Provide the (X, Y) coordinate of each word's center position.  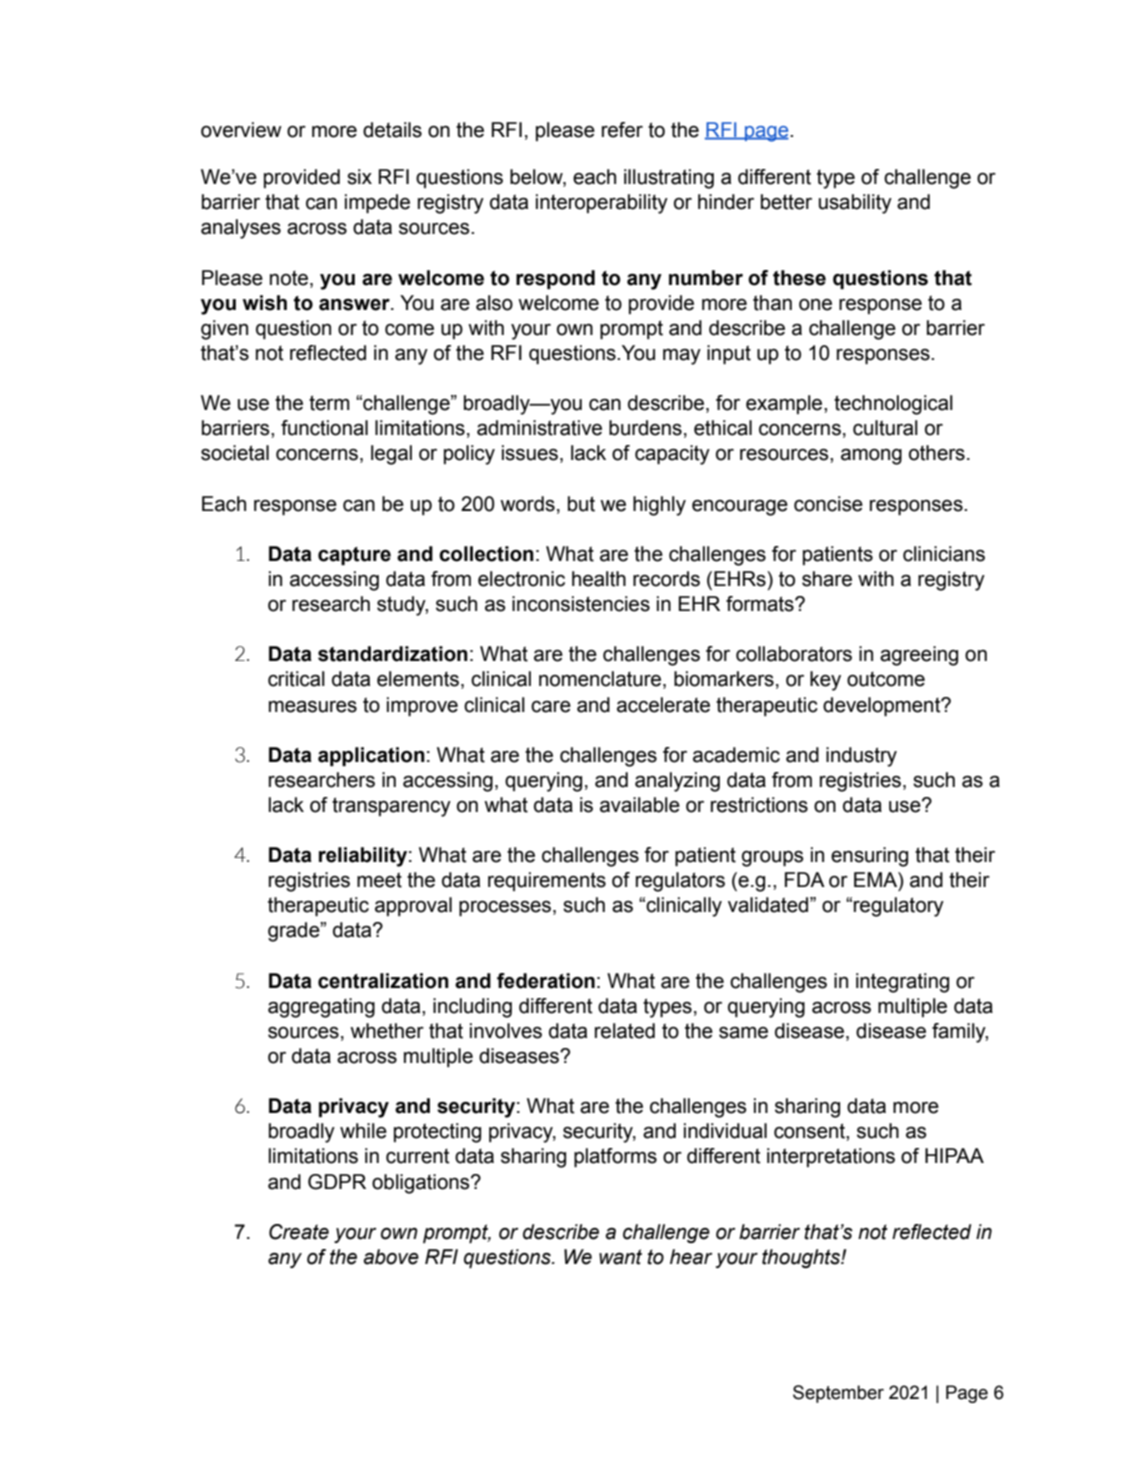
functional (324, 428)
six (359, 177)
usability (855, 204)
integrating (902, 983)
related (625, 1031)
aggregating (321, 1008)
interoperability (602, 204)
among (871, 457)
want (620, 1257)
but (581, 504)
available (640, 805)
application (371, 756)
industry (861, 757)
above (391, 1257)
